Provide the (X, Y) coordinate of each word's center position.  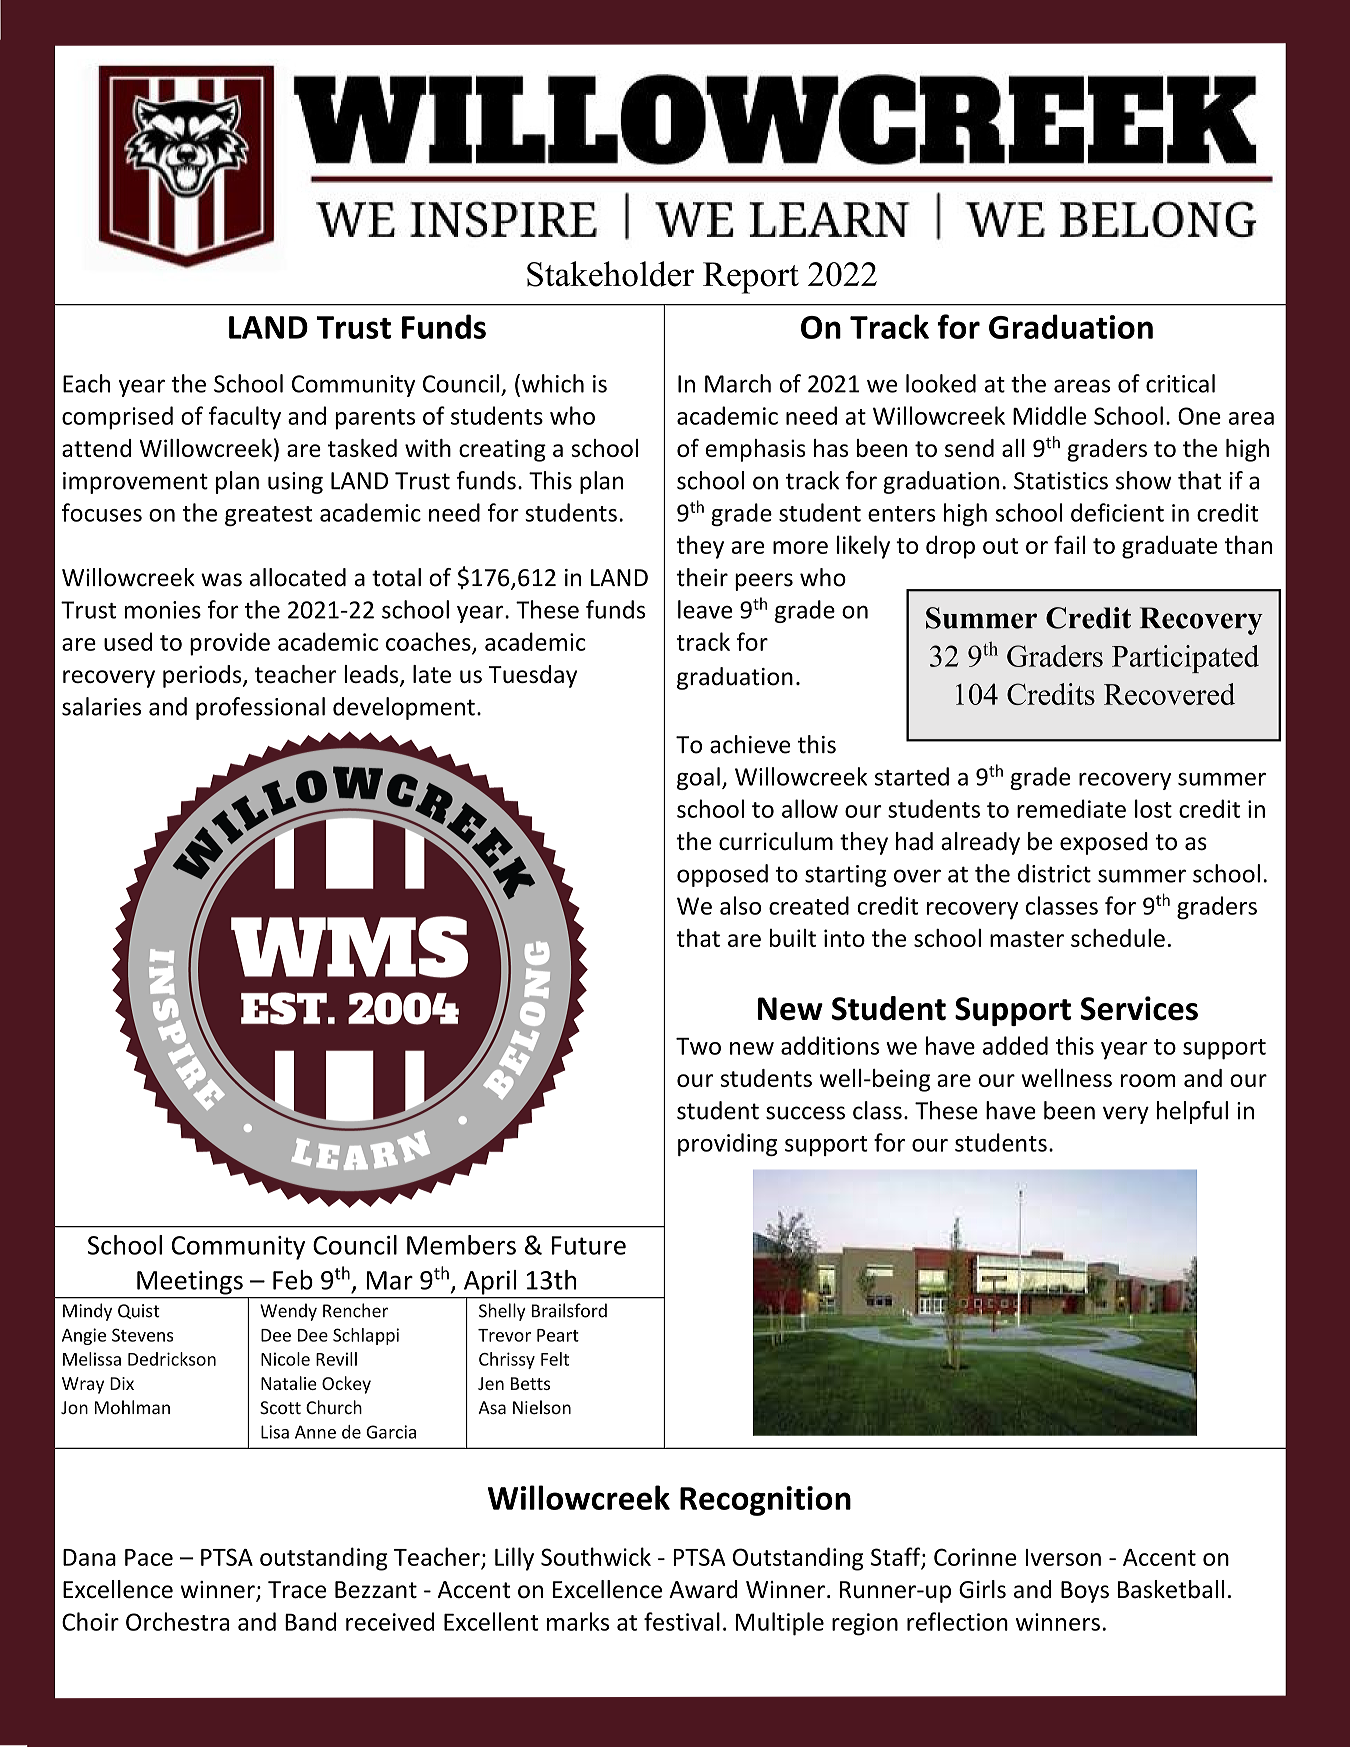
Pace (149, 1557)
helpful (1192, 1112)
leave (705, 609)
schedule (1118, 938)
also (740, 905)
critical (1180, 383)
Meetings (190, 1283)
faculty (245, 418)
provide (230, 644)
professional (260, 708)
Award (703, 1589)
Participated (1185, 659)
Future (589, 1245)
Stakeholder (610, 274)
